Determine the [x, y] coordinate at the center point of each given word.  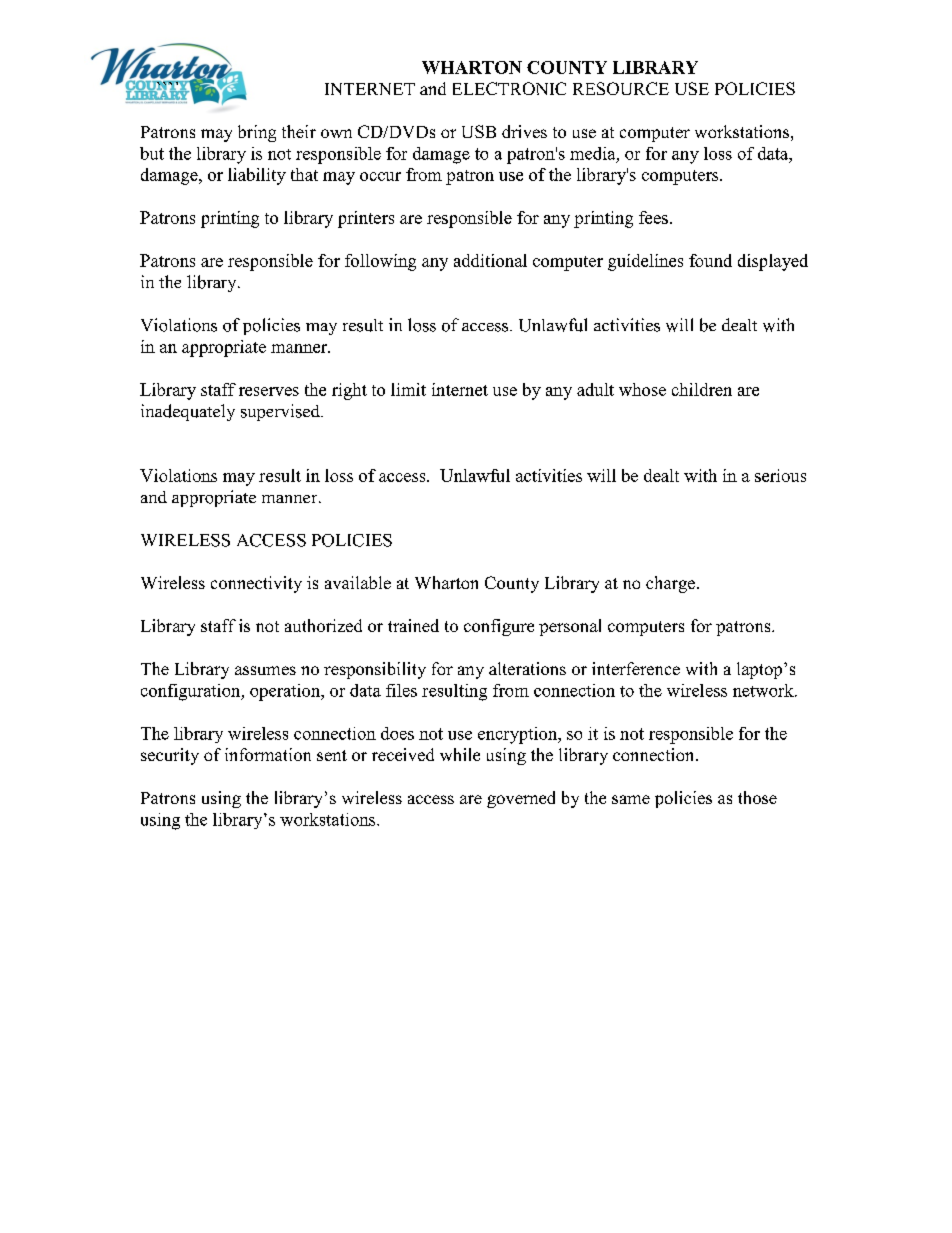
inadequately [188, 412]
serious [780, 475]
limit [408, 389]
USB [479, 131]
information [268, 754]
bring [257, 133]
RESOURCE [621, 88]
